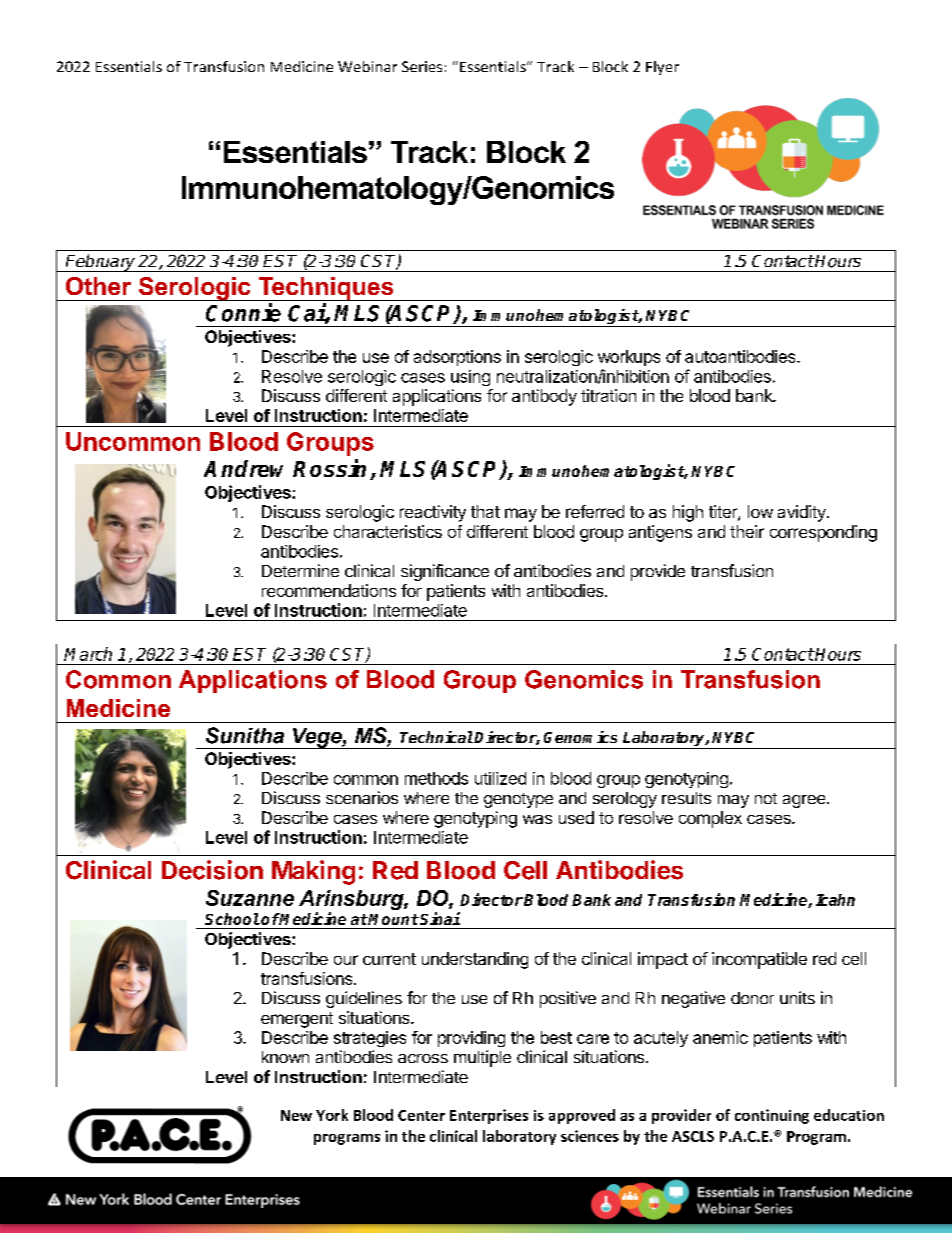 The height and width of the screenshot is (1233, 952). What do you see at coordinates (662, 68) in the screenshot?
I see `Flyer` at bounding box center [662, 68].
